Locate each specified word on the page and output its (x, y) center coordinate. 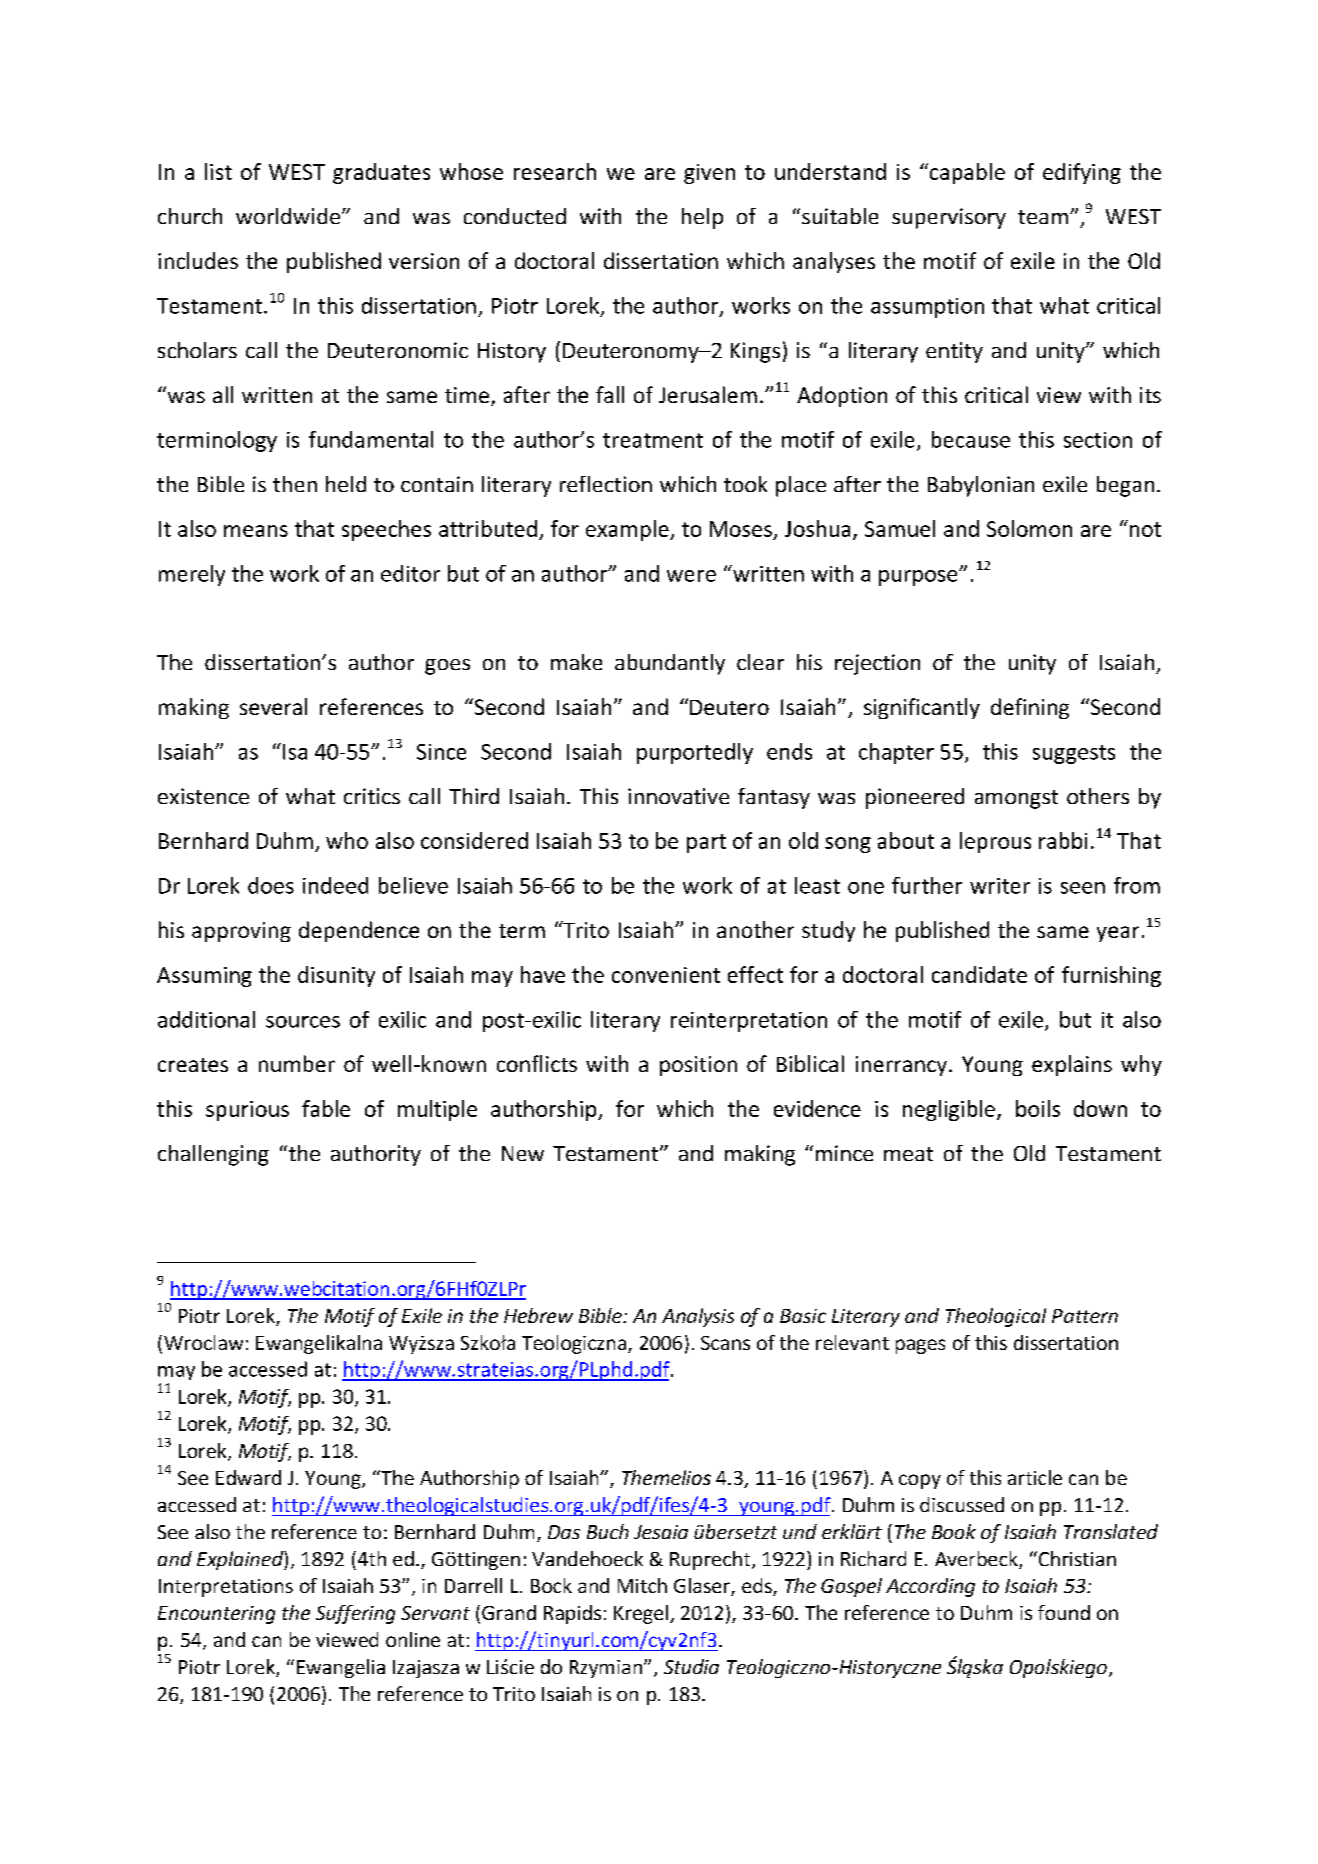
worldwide (288, 216)
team (1043, 217)
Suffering (355, 1614)
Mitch (642, 1585)
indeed (335, 885)
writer (1000, 886)
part (706, 843)
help (702, 218)
